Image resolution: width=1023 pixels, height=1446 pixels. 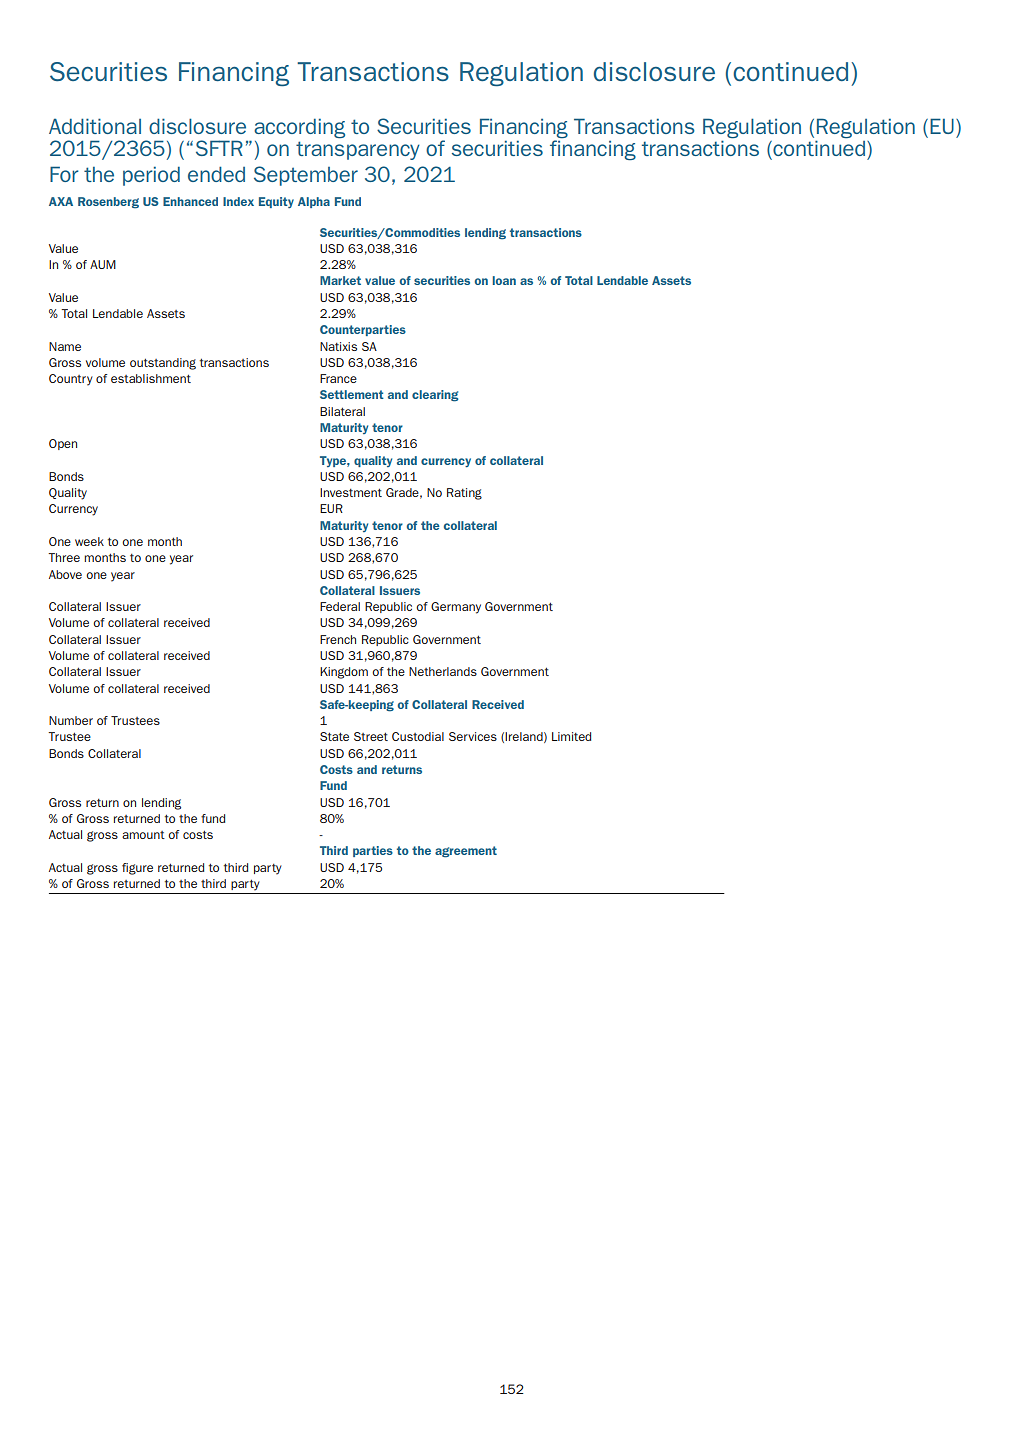 I want to click on Above, so click(x=65, y=574).
